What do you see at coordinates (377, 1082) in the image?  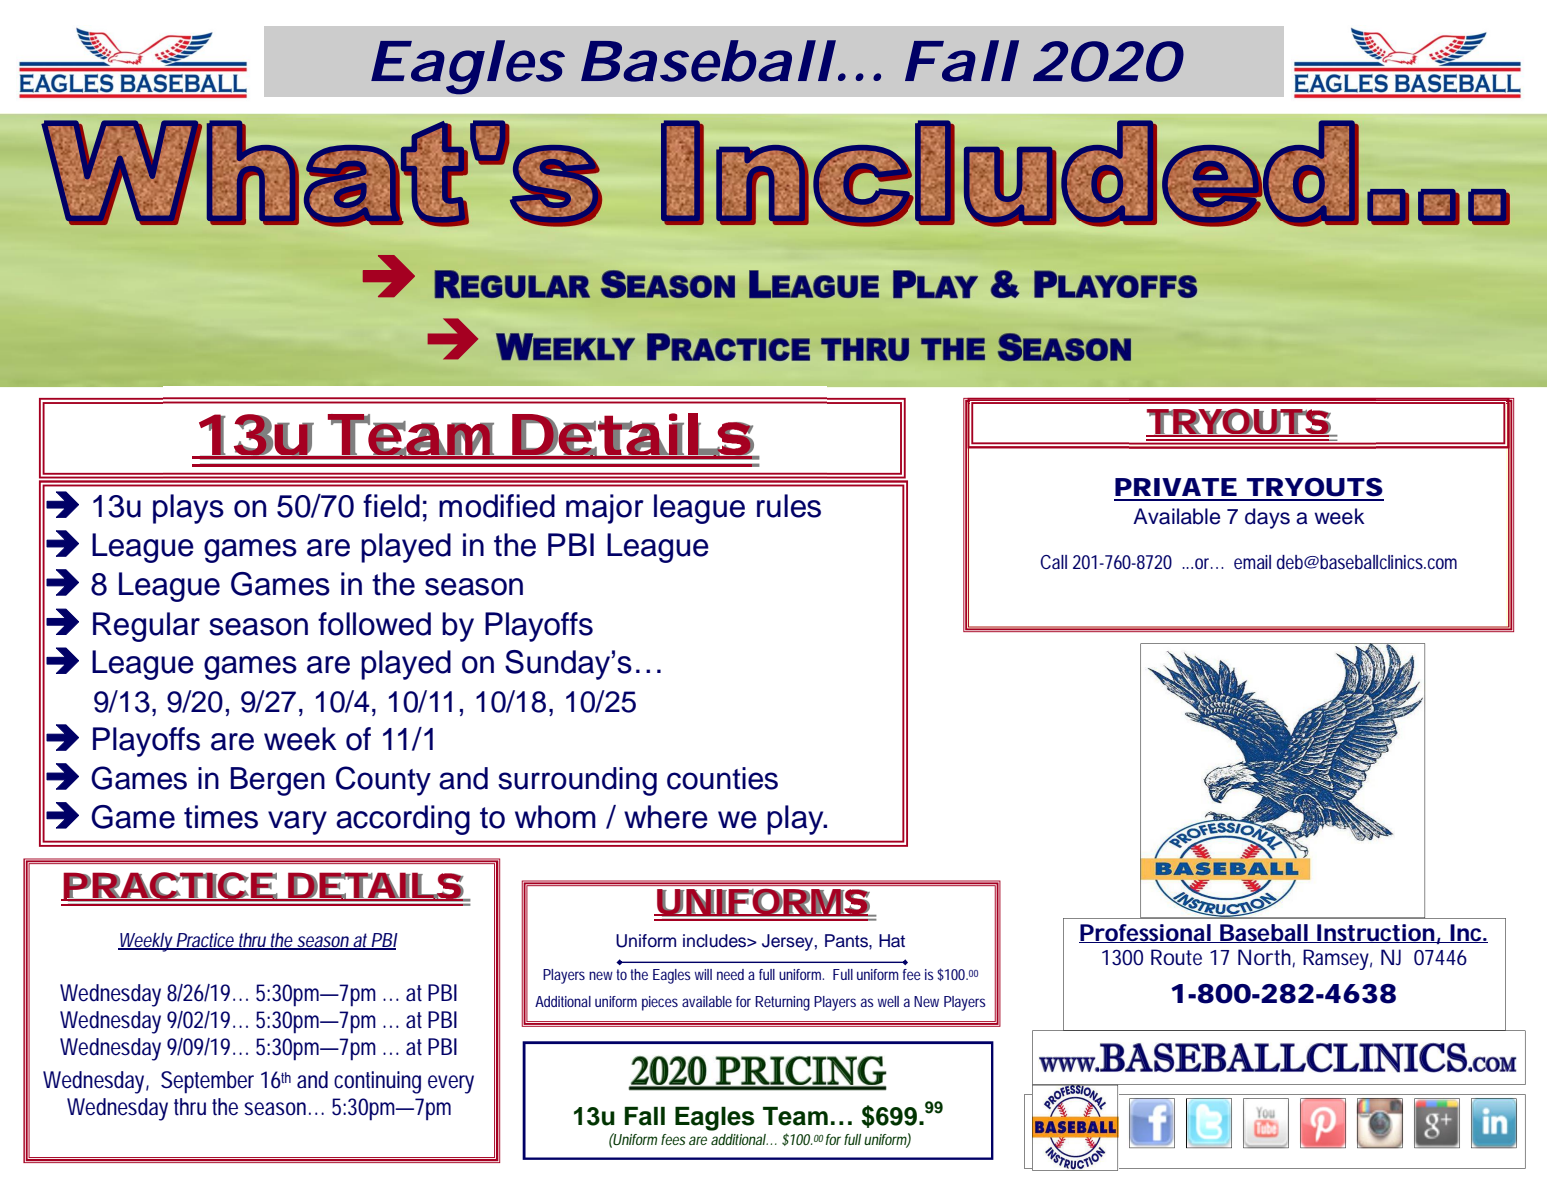 I see `continuing` at bounding box center [377, 1082].
